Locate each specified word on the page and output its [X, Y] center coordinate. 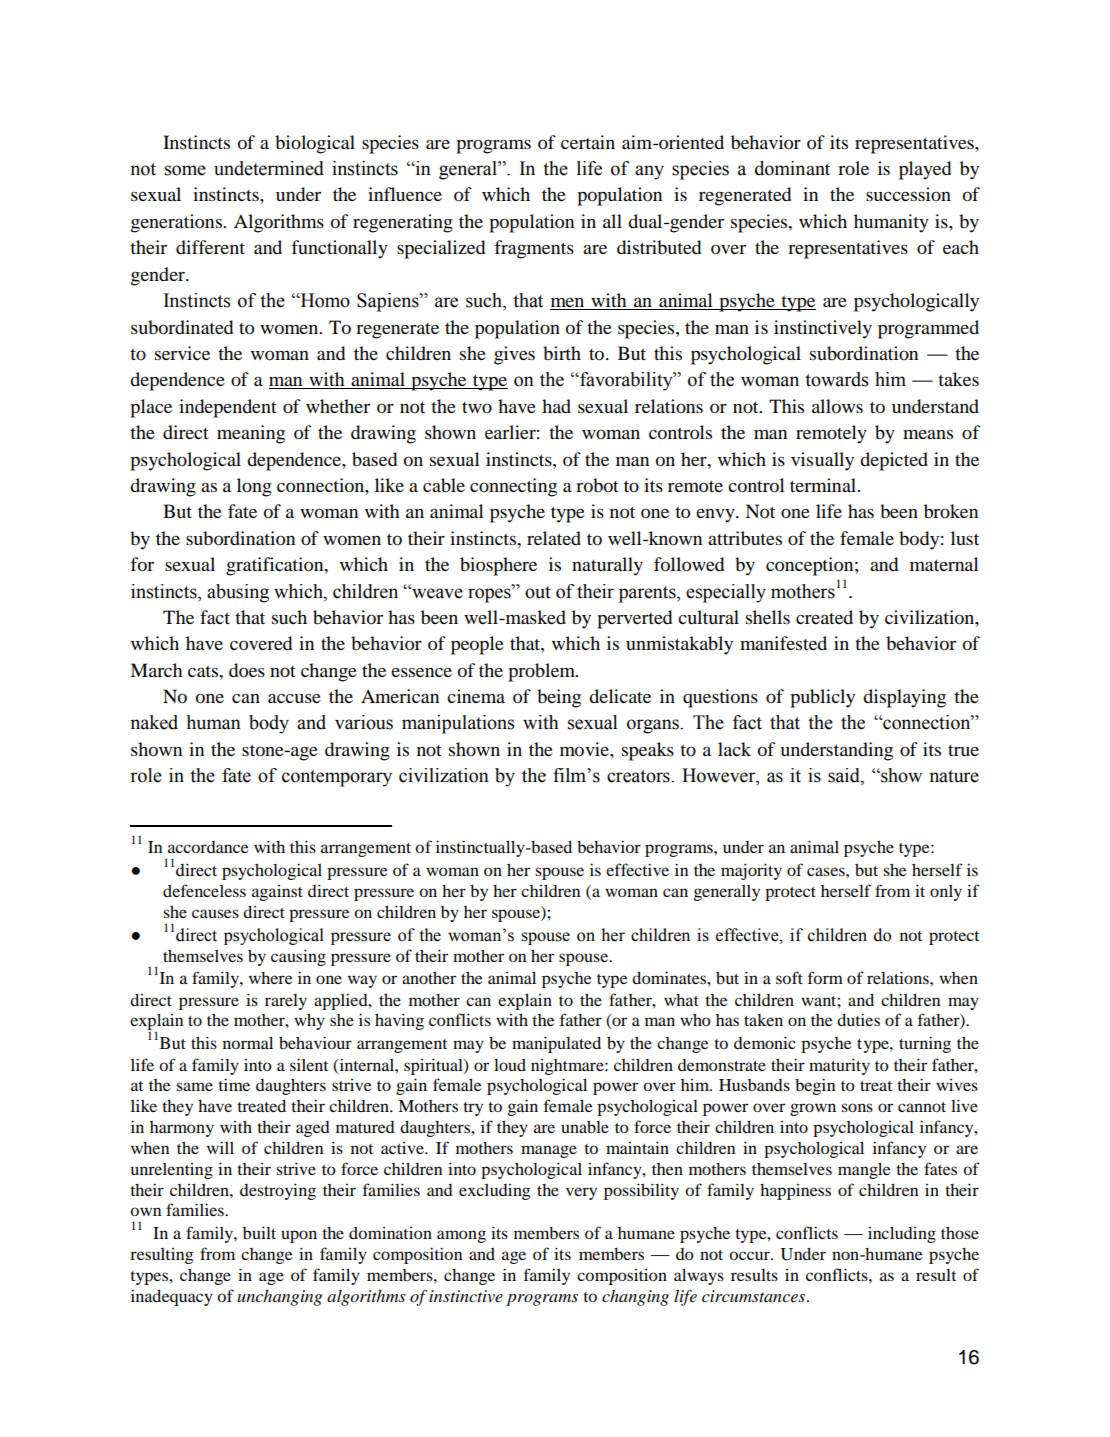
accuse [294, 698]
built [259, 1232]
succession [908, 194]
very [581, 1193]
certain [588, 142]
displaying [904, 698]
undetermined [269, 168]
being [559, 698]
